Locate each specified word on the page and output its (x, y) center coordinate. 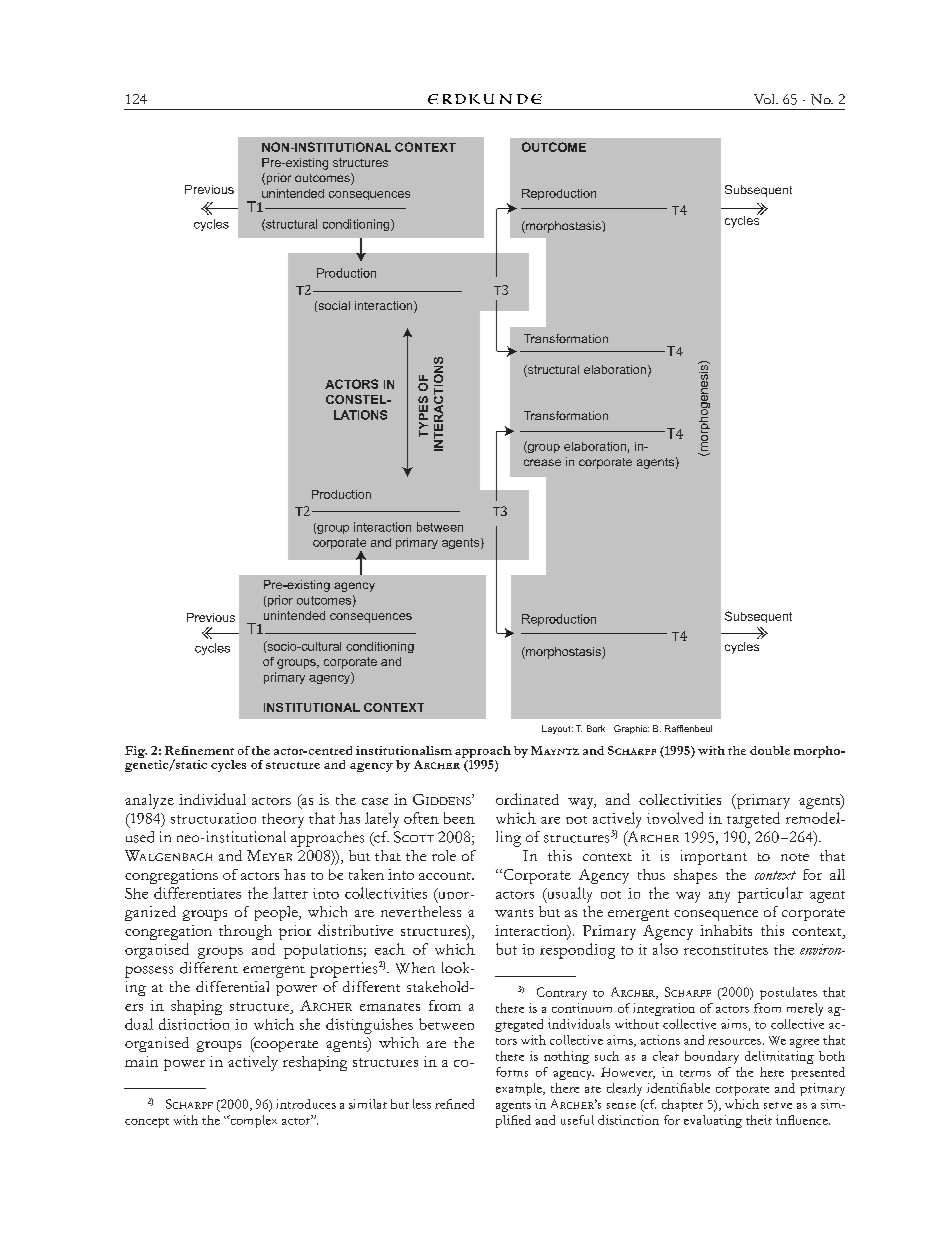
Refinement (199, 750)
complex (252, 1121)
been (459, 818)
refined (454, 1104)
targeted (753, 820)
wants (514, 913)
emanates (390, 1007)
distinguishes (369, 1026)
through (245, 932)
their (759, 1120)
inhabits (726, 930)
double (770, 750)
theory (283, 820)
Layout (557, 729)
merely (805, 1009)
